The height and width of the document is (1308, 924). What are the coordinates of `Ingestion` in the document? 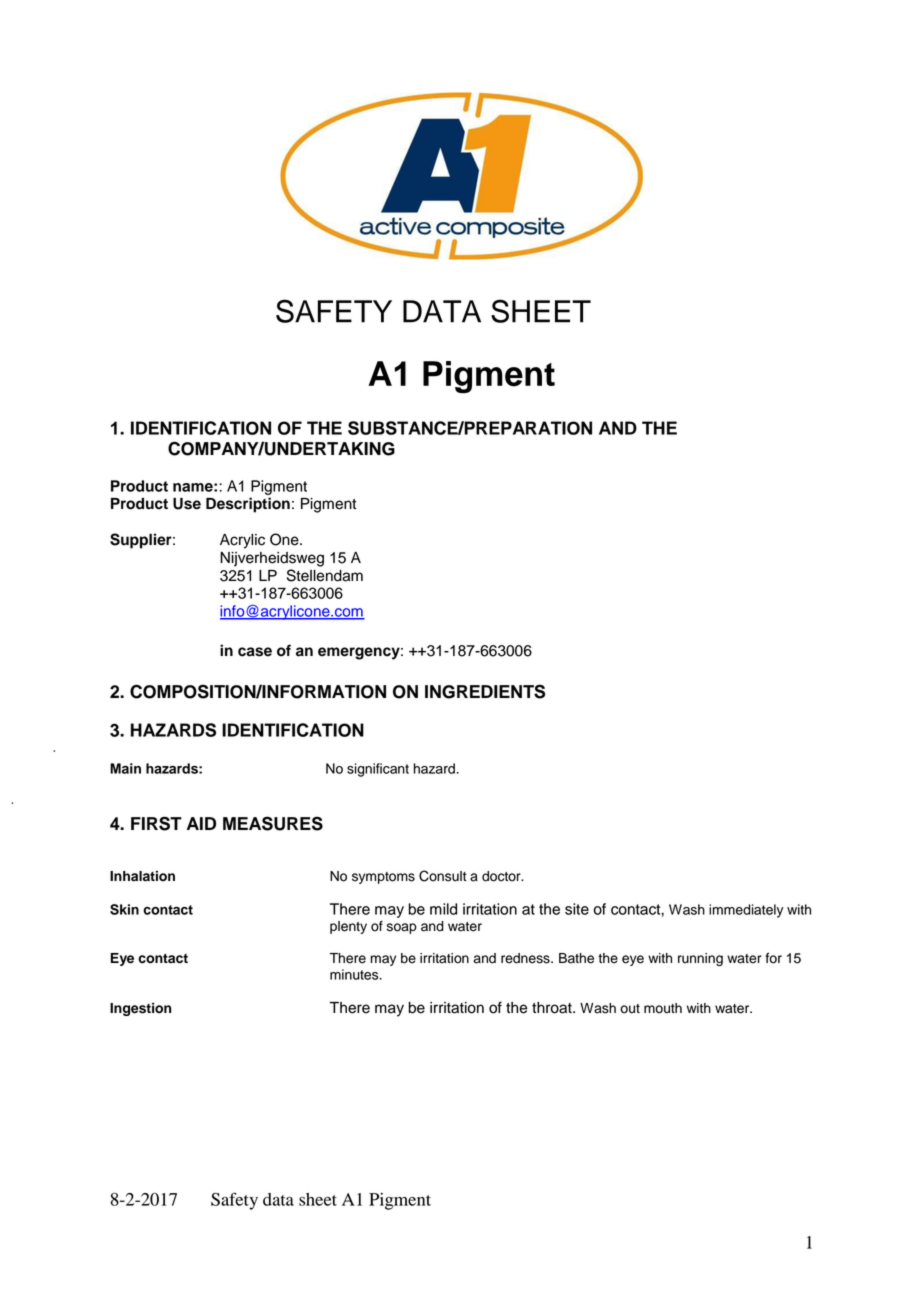 It's located at (140, 1009).
